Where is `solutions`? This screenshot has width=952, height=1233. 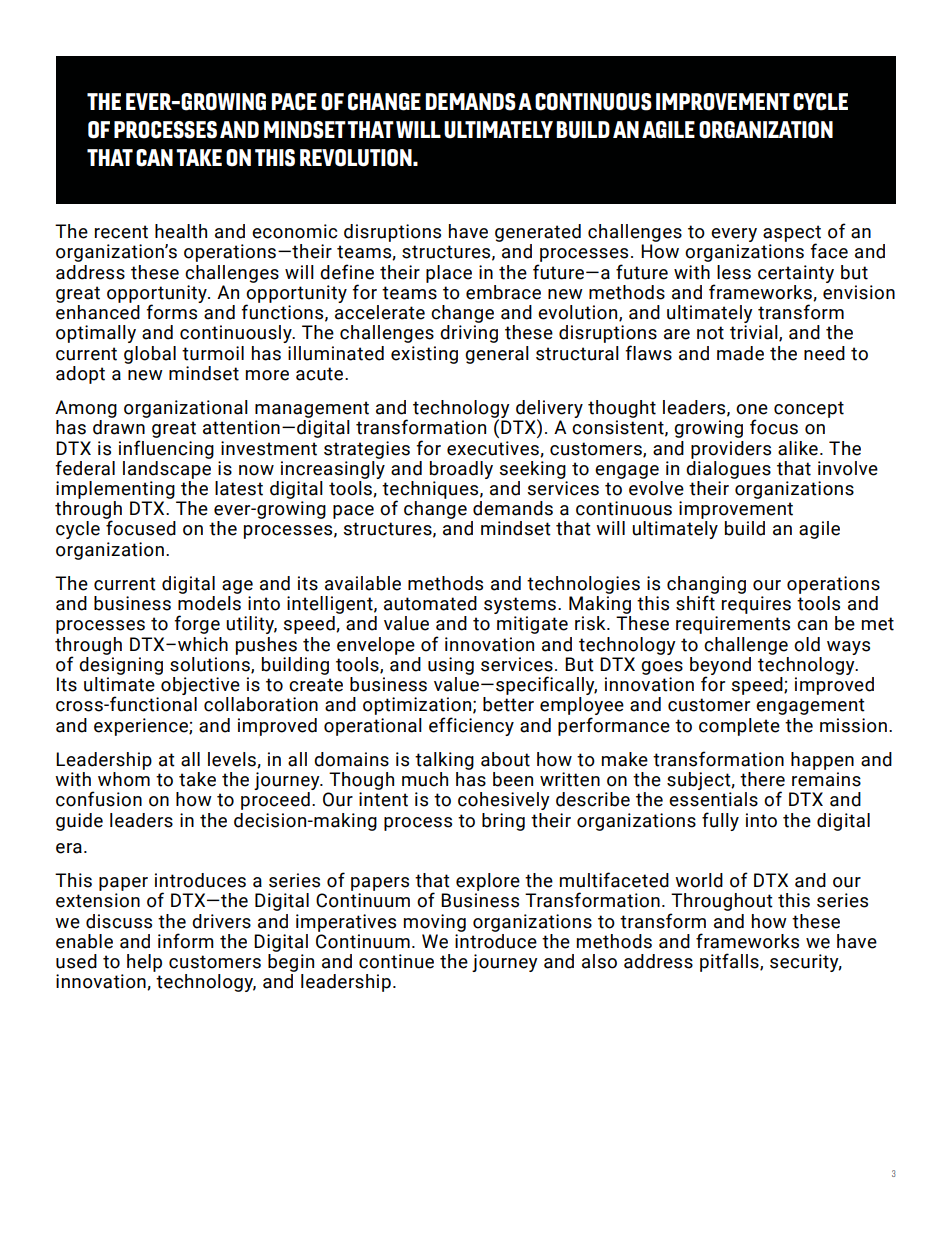 solutions is located at coordinates (211, 664).
